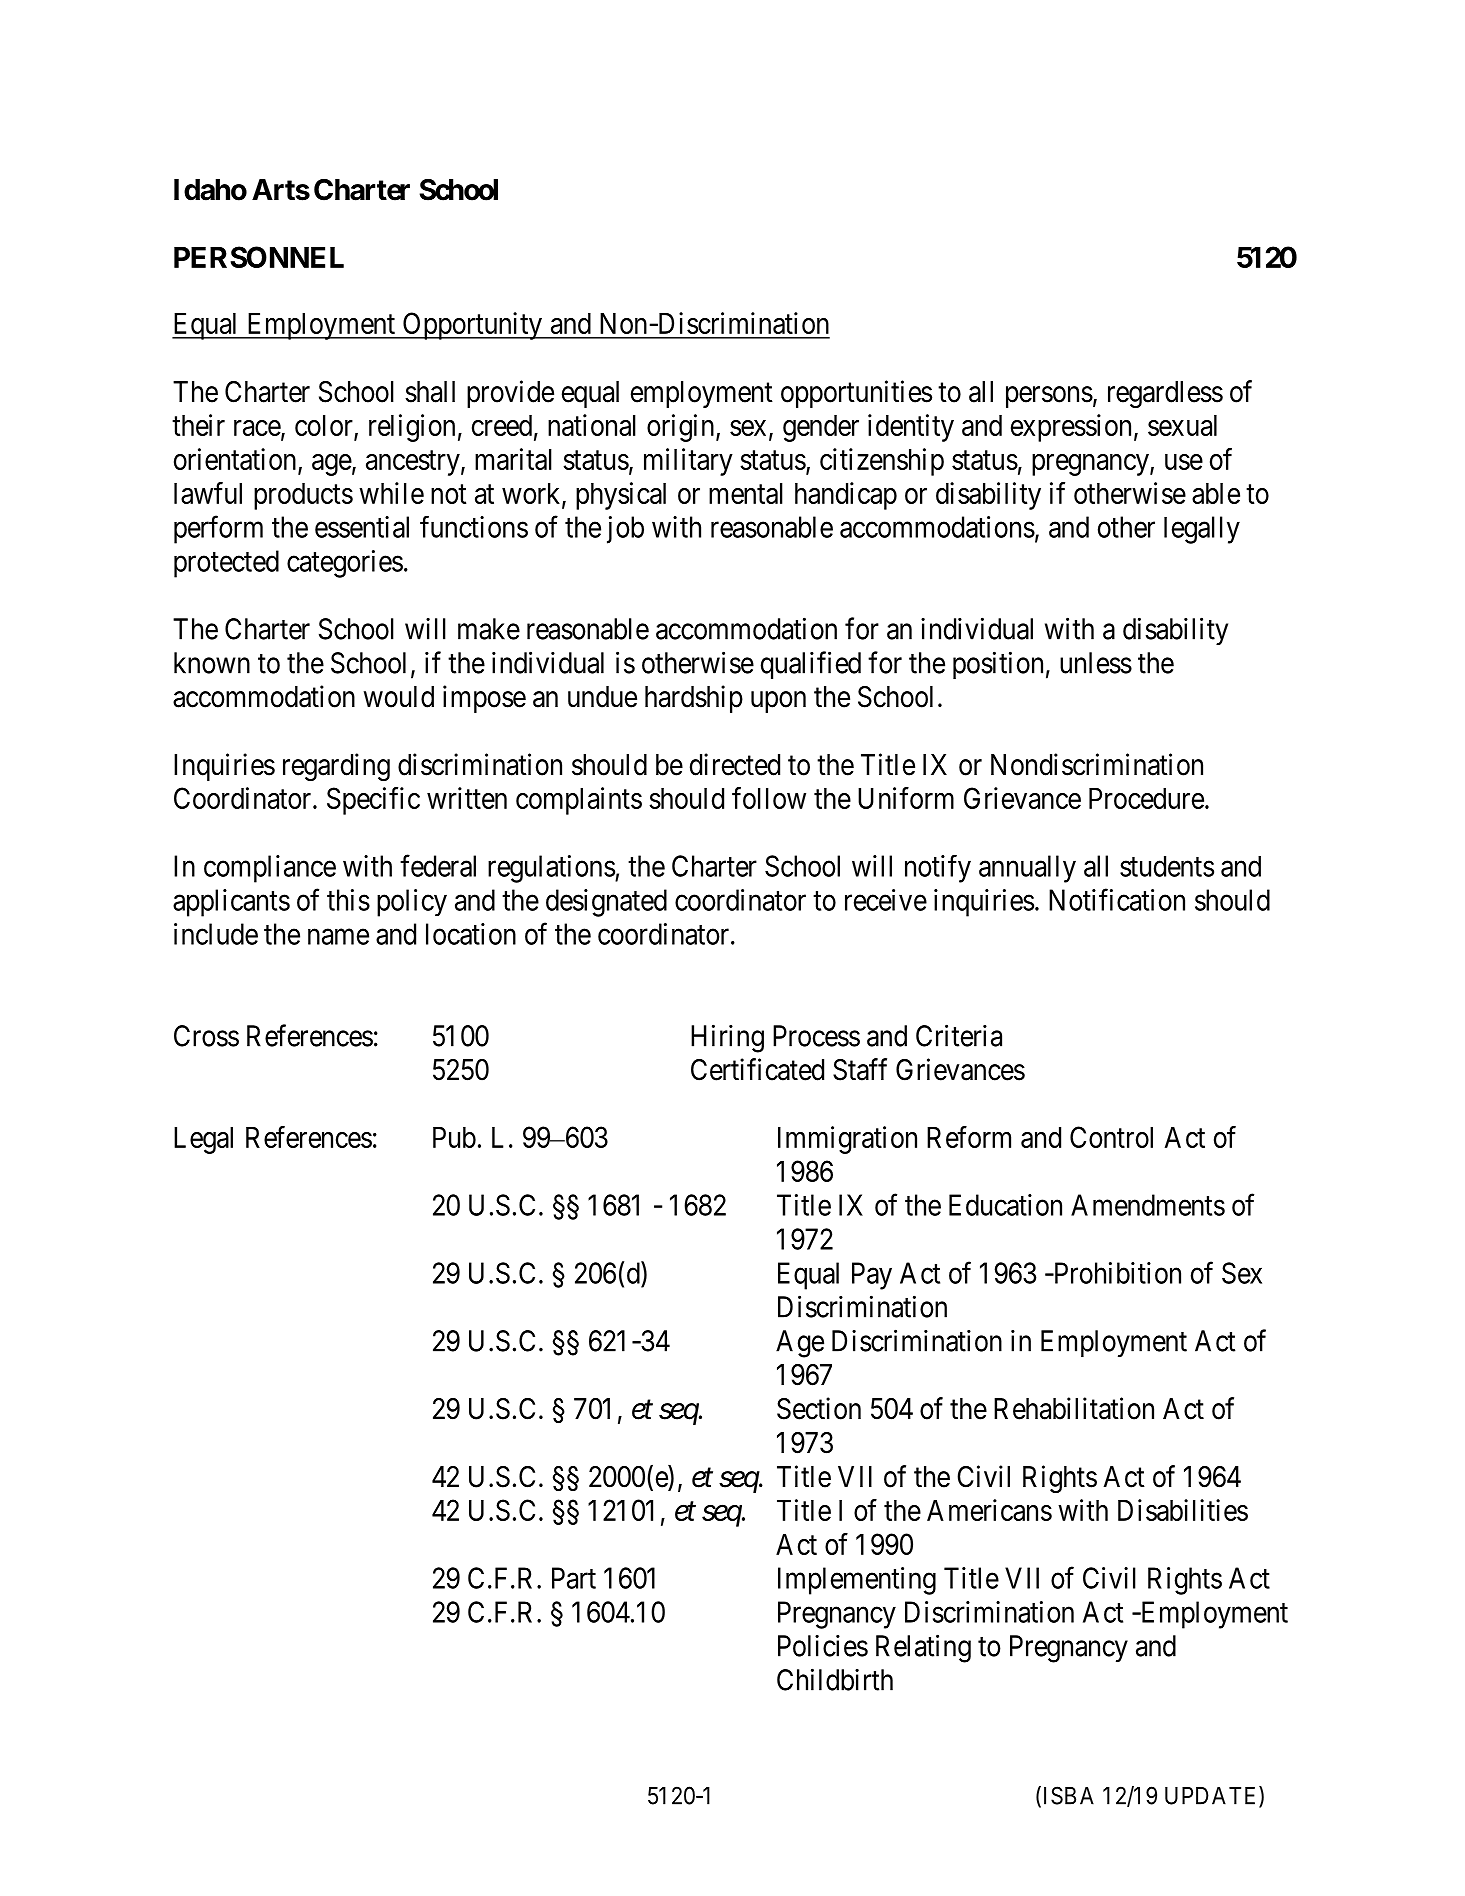 The height and width of the document is (1896, 1465). I want to click on Part, so click(574, 1578).
